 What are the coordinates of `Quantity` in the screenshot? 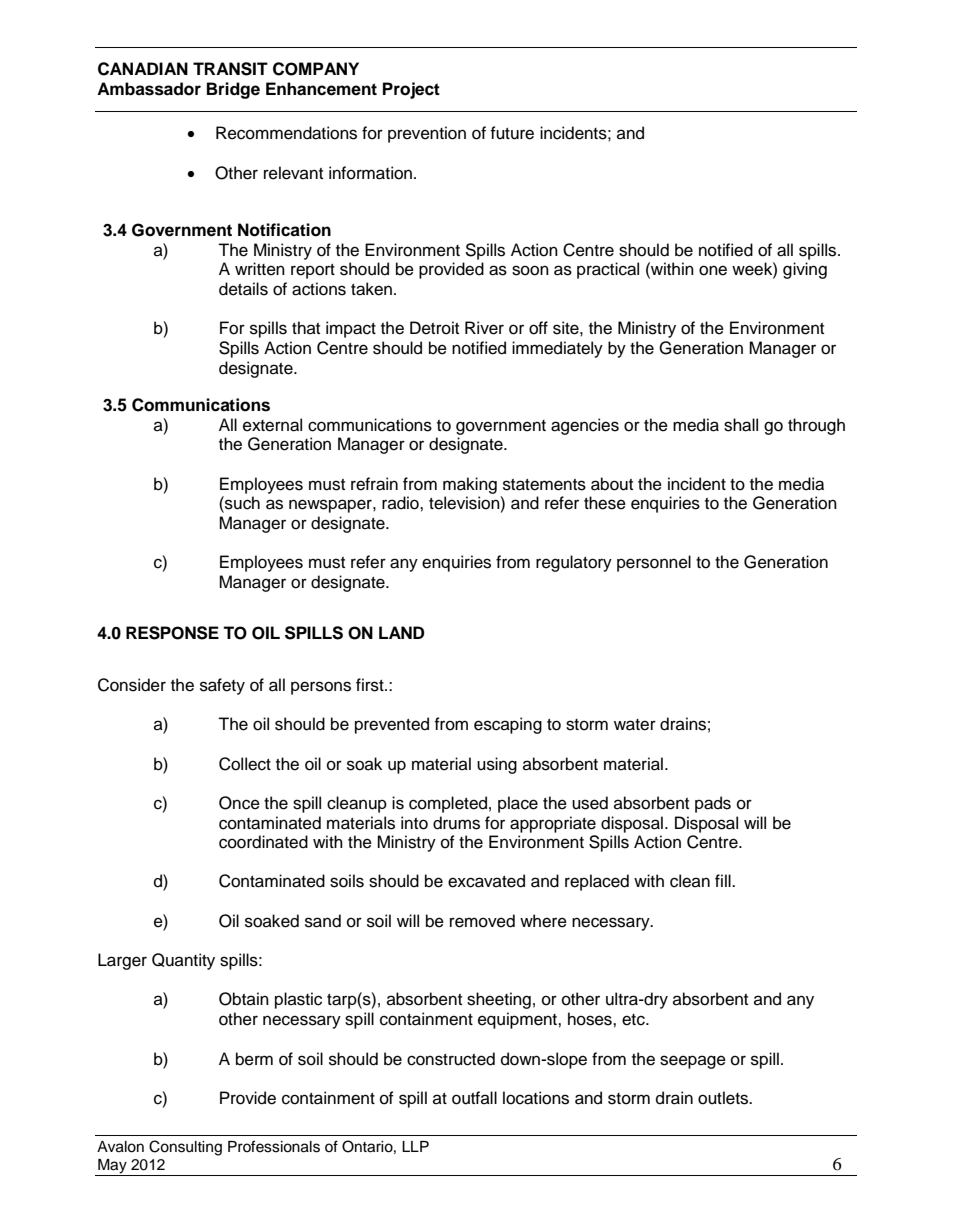 It's located at (183, 961).
